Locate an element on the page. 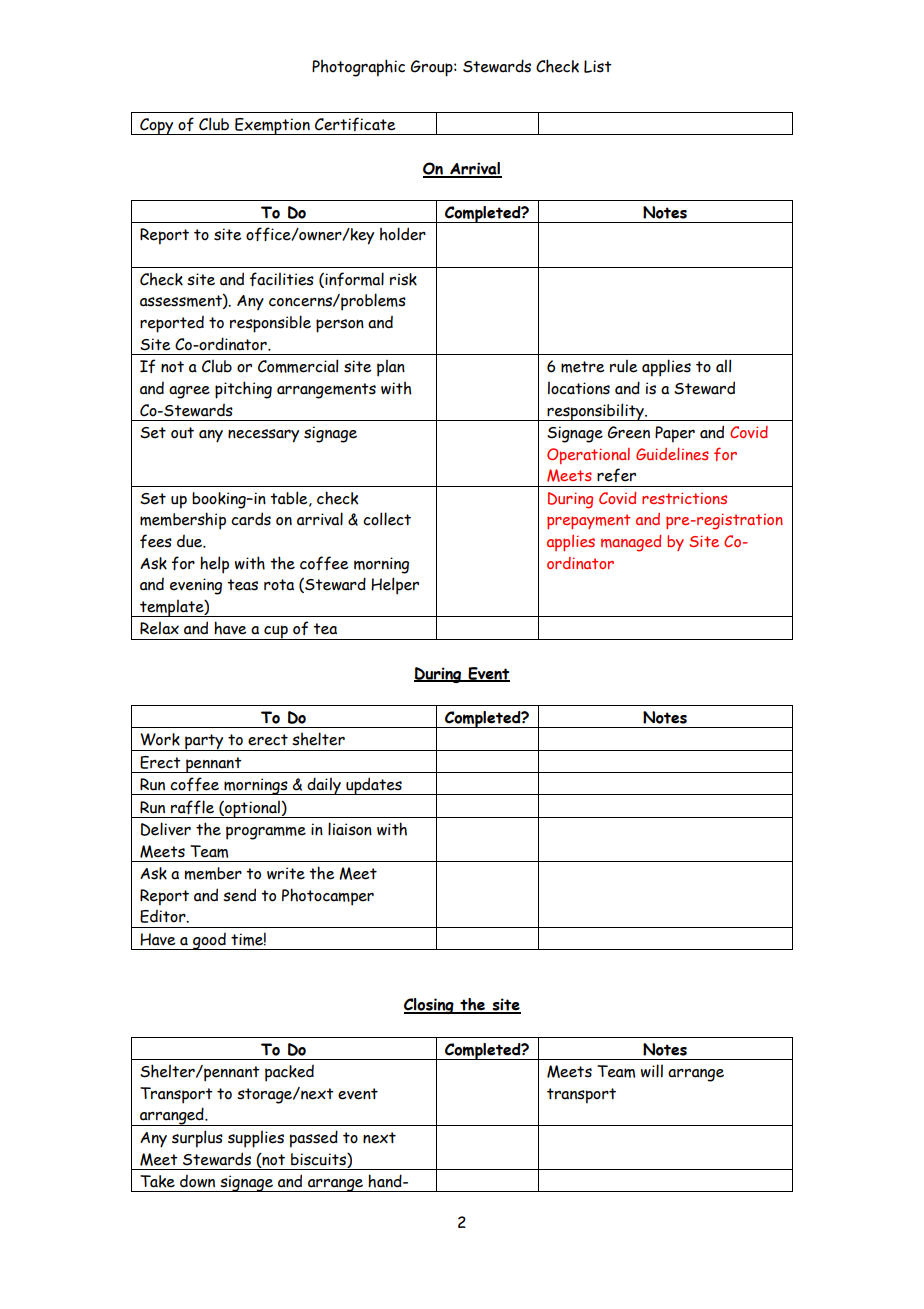 The width and height of the document is (924, 1309). managed is located at coordinates (631, 543).
